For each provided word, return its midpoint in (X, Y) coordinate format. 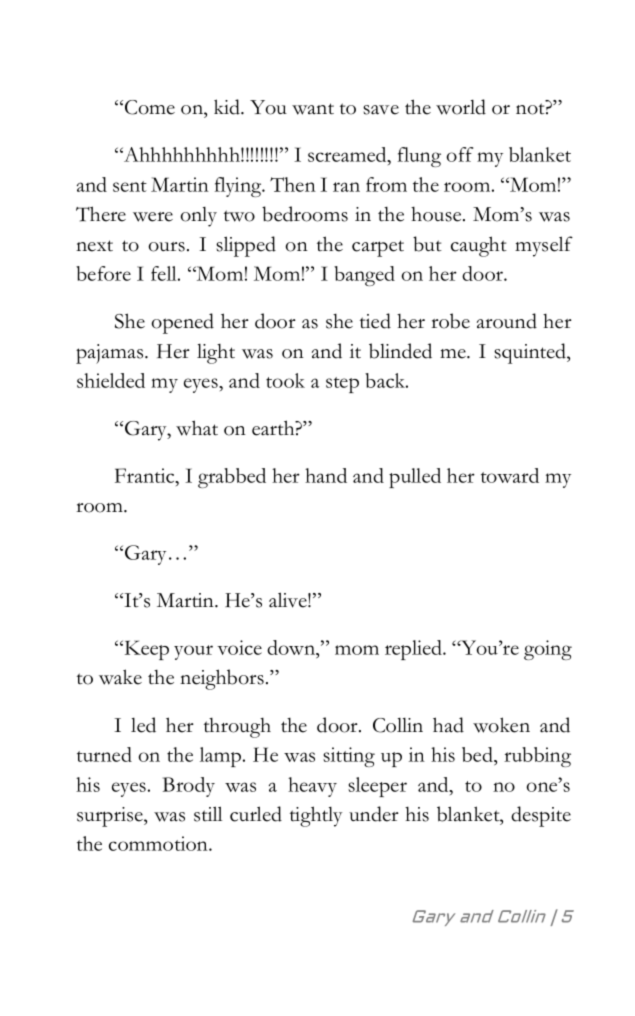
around (507, 321)
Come (150, 107)
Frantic (146, 477)
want (313, 109)
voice (239, 647)
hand (326, 475)
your (193, 652)
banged (364, 276)
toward (510, 475)
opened (182, 323)
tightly (316, 816)
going (548, 650)
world (461, 107)
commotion (159, 843)
